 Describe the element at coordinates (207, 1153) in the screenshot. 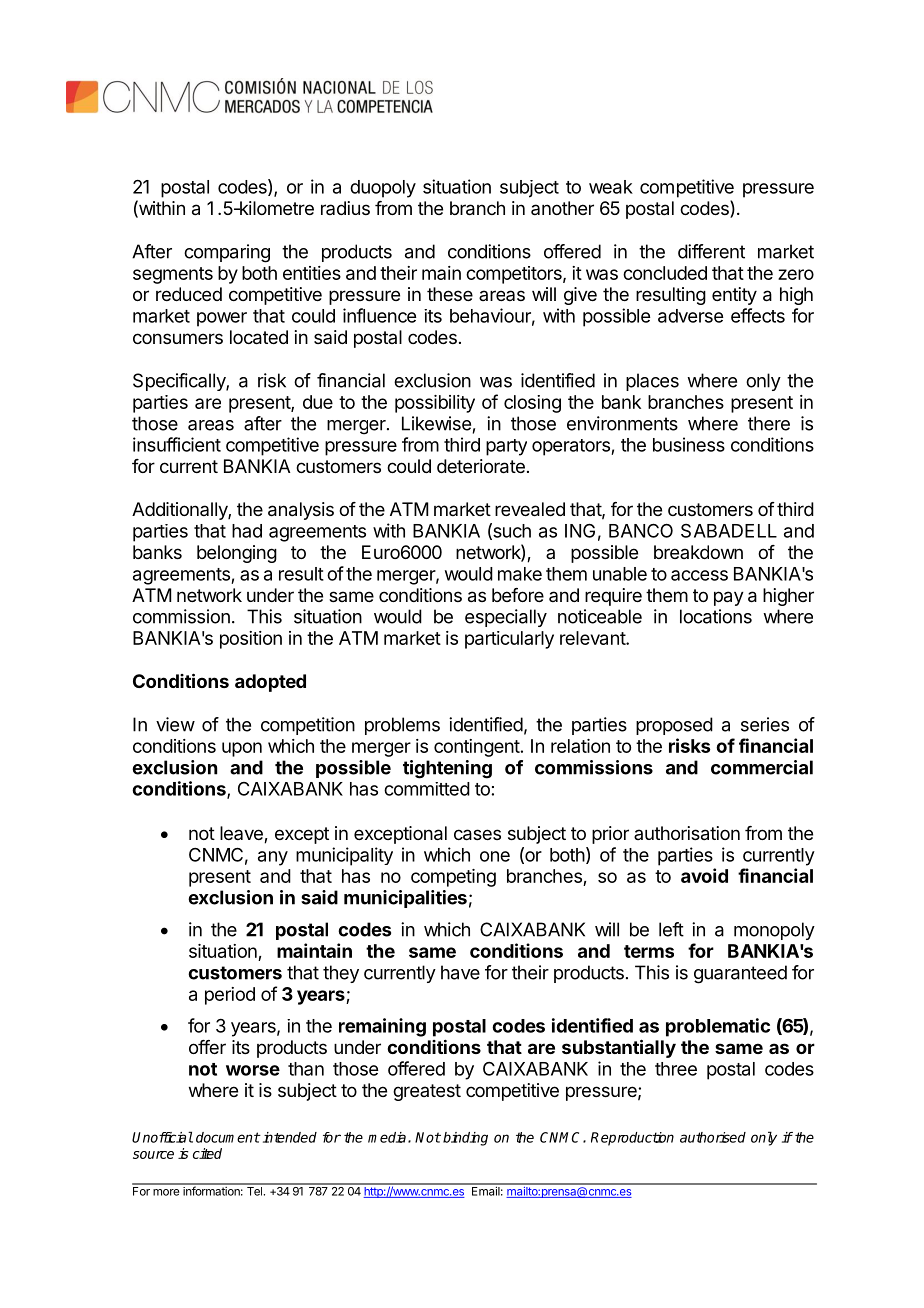

I see `cited` at that location.
